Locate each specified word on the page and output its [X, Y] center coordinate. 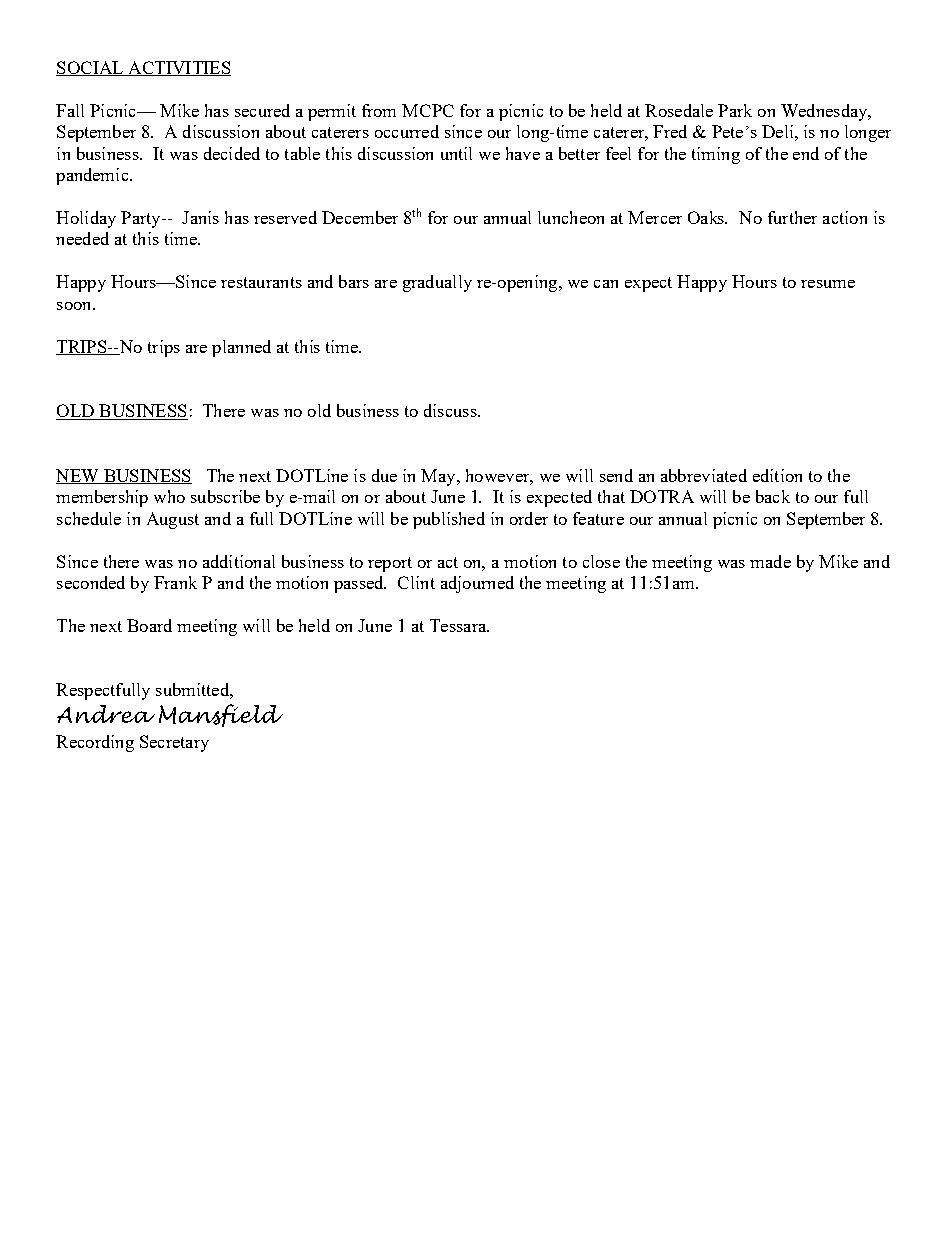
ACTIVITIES [178, 68]
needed [82, 238]
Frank [175, 582]
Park [735, 110]
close [601, 561]
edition [777, 475]
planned [241, 348]
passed [360, 584]
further [792, 217]
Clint [416, 582]
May [439, 477]
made [770, 561]
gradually [437, 283]
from [379, 110]
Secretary [174, 743]
